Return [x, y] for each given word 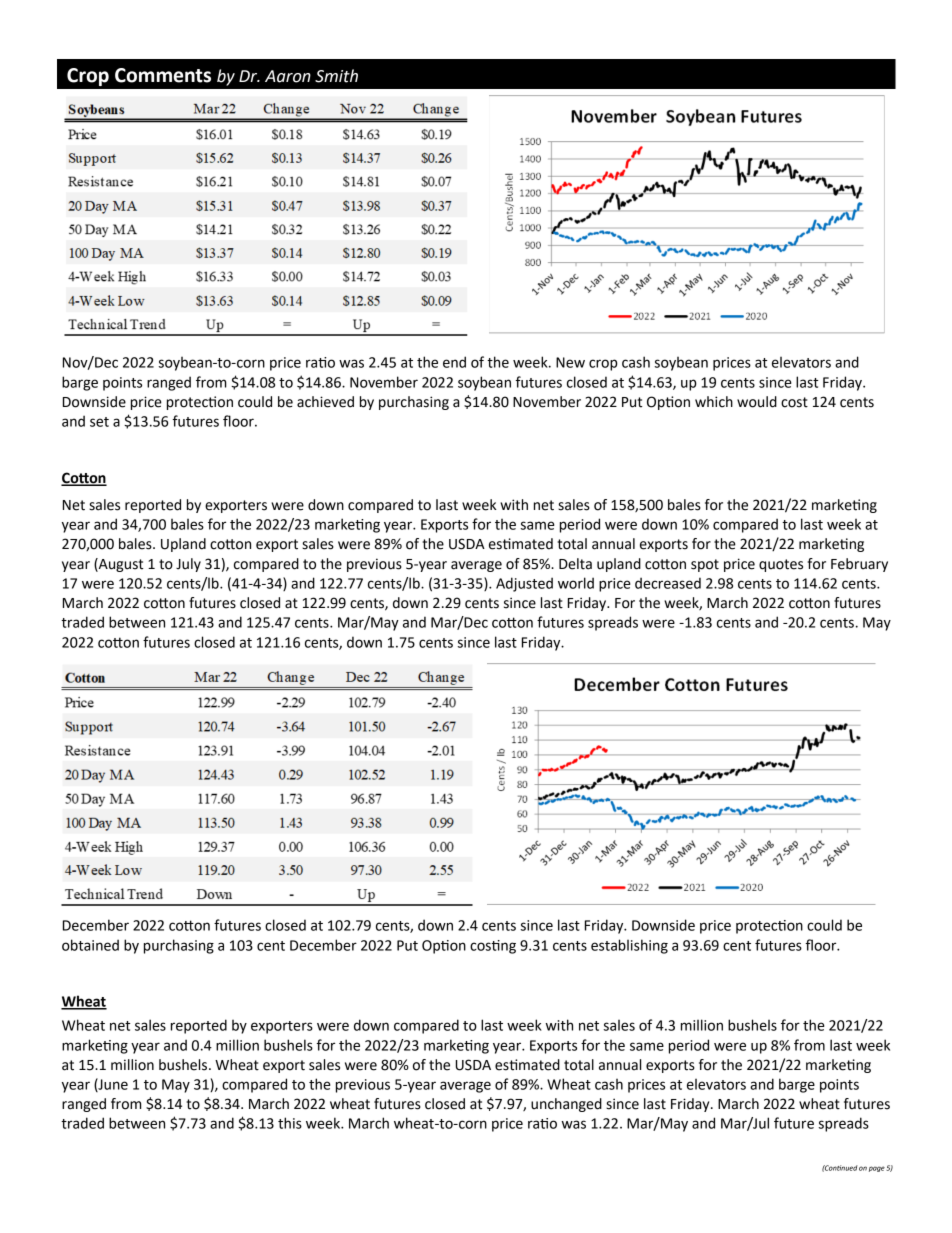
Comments [163, 75]
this [290, 1123]
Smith [336, 76]
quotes [781, 565]
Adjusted [524, 584]
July [188, 565]
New [570, 362]
